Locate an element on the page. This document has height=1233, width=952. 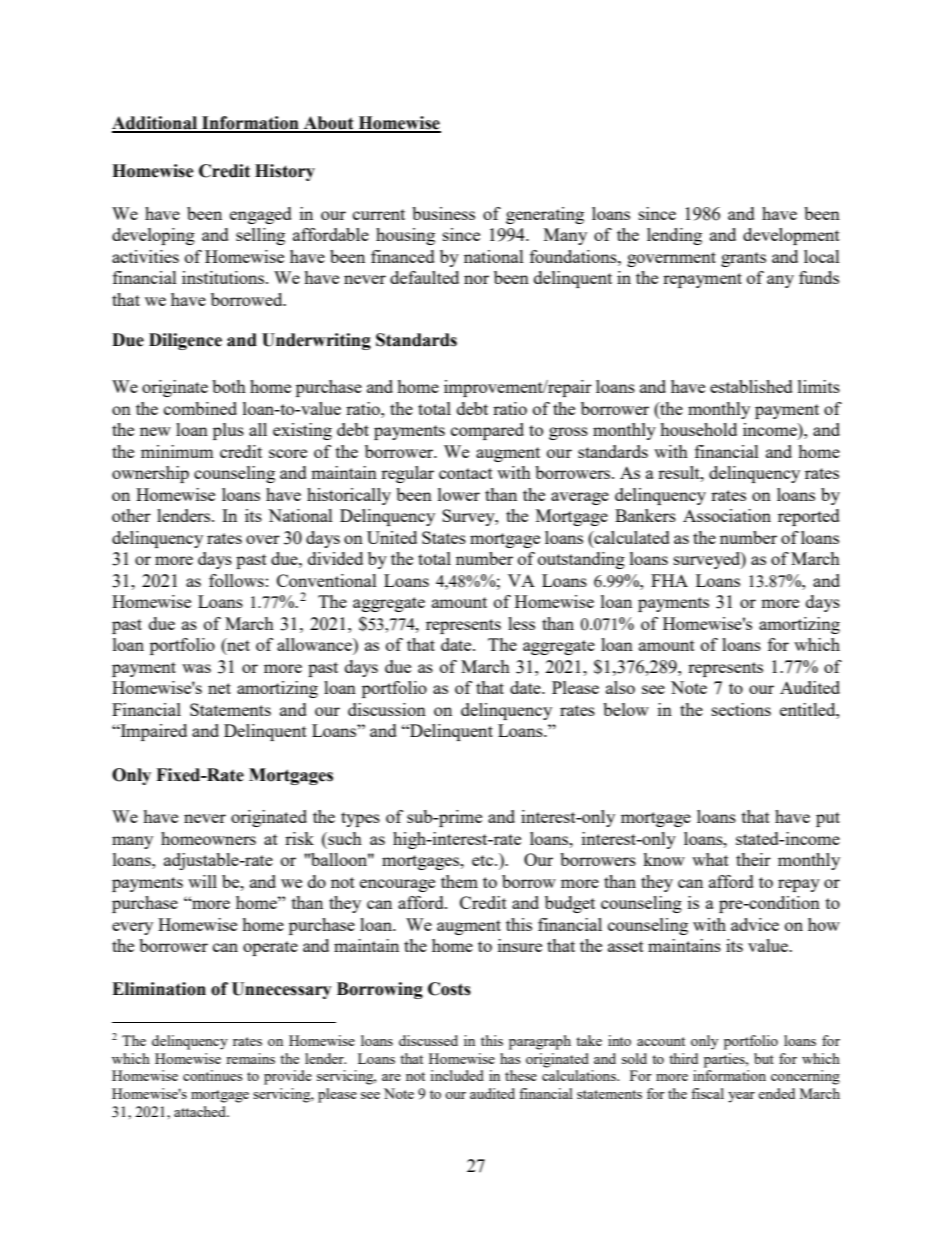
follows is located at coordinates (236, 580).
